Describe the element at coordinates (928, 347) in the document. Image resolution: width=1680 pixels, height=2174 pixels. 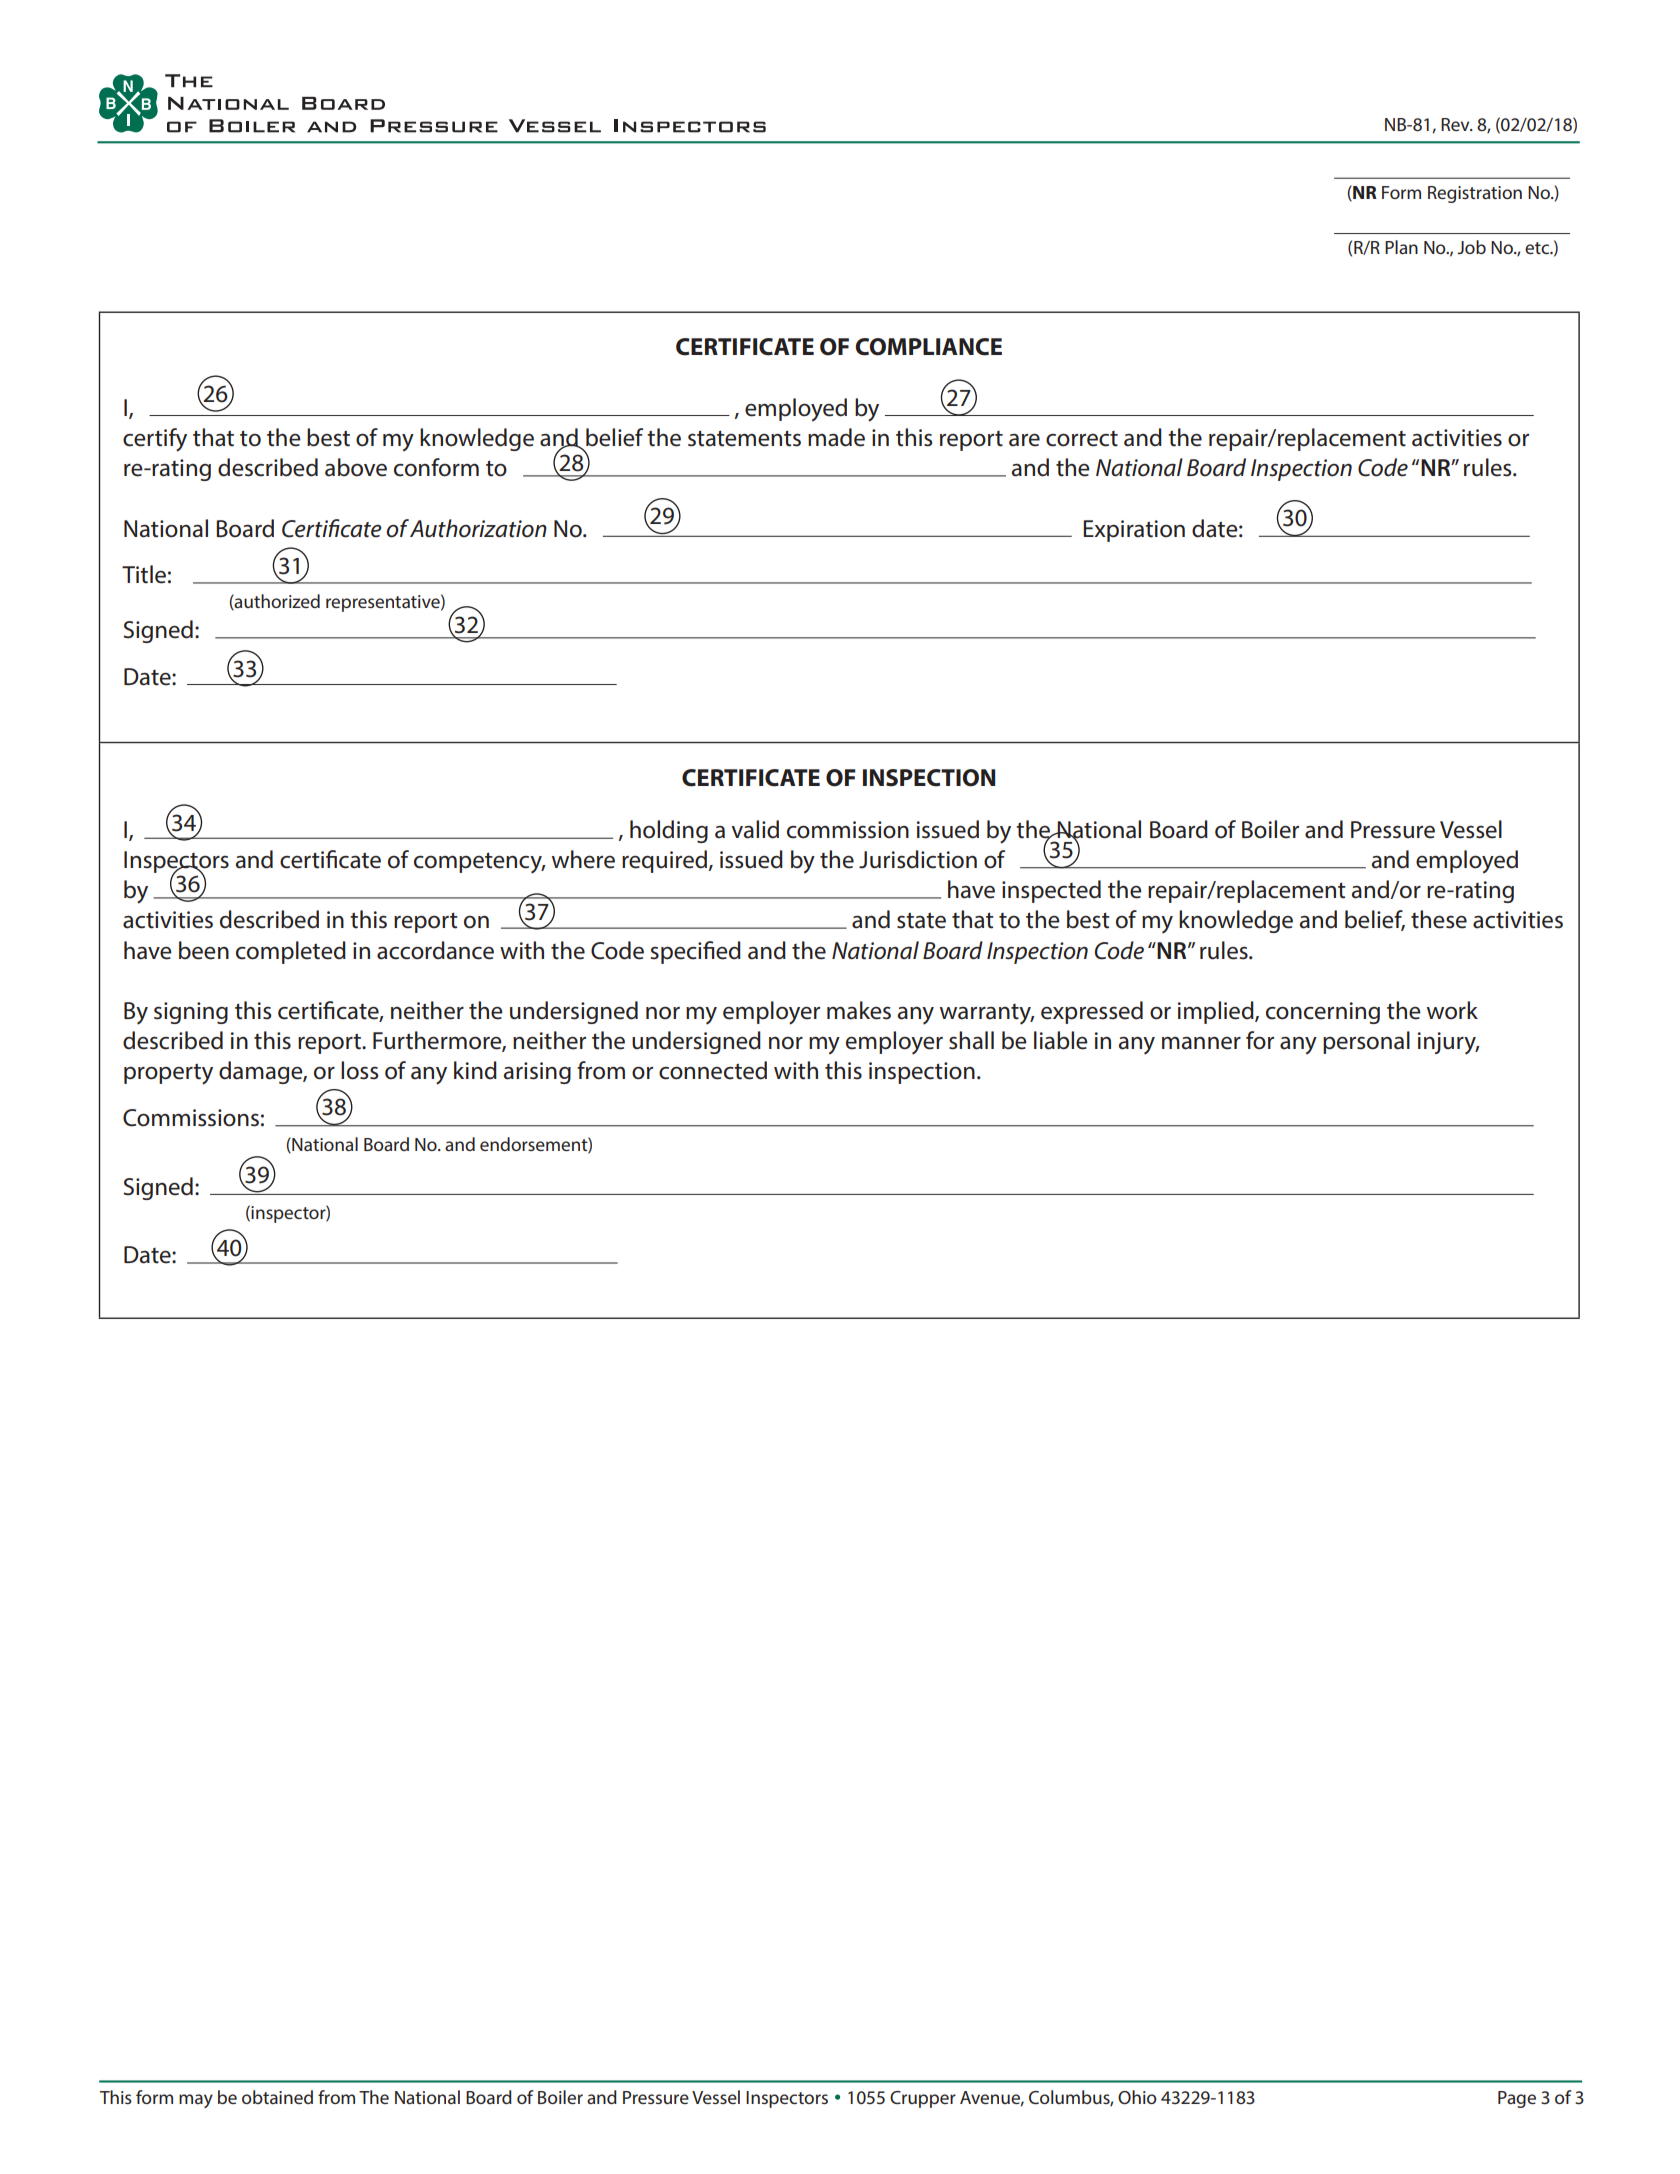
I see `COMPLIANCE` at that location.
